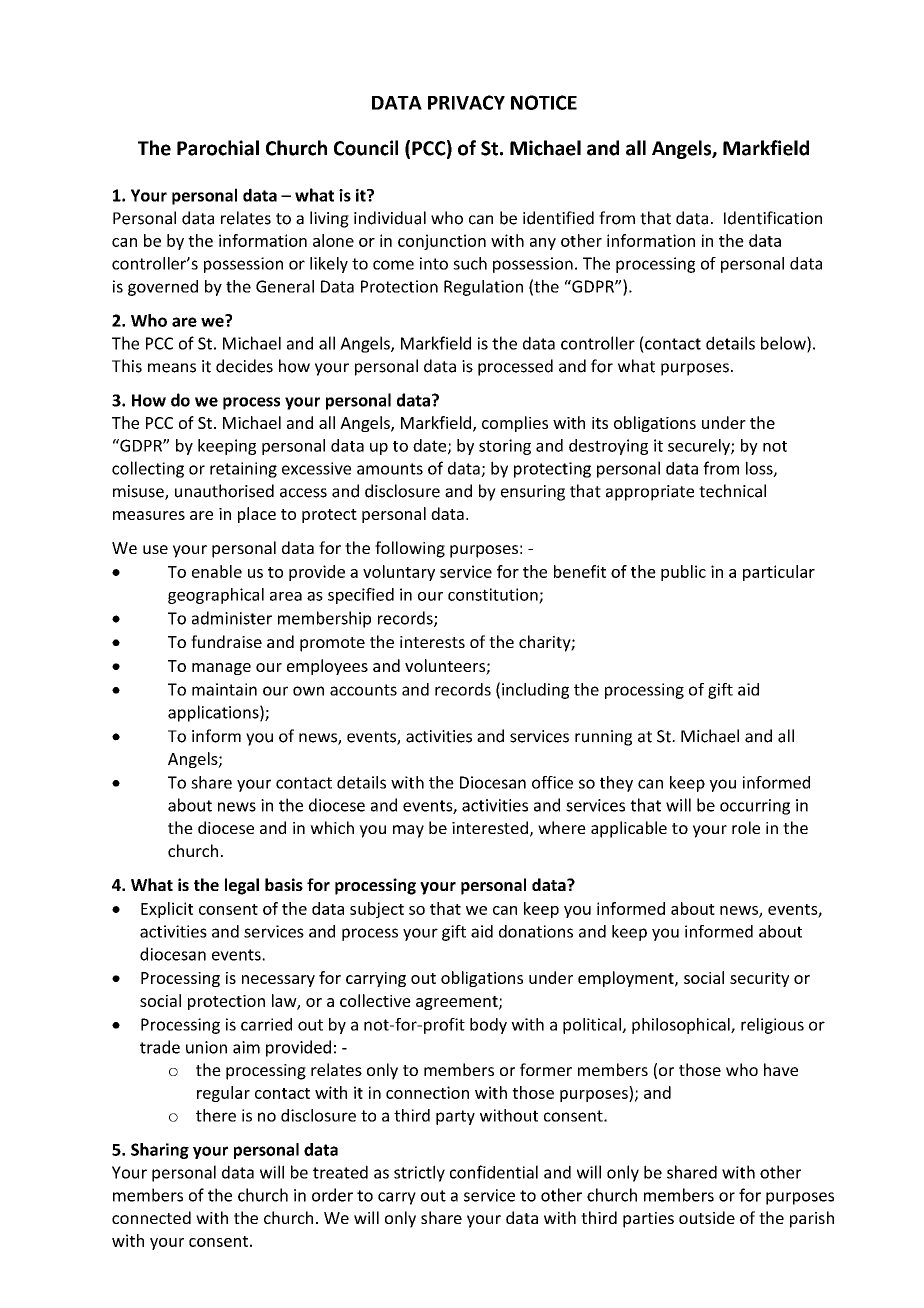 This document has width=924, height=1308. What do you see at coordinates (759, 979) in the document?
I see `security` at bounding box center [759, 979].
